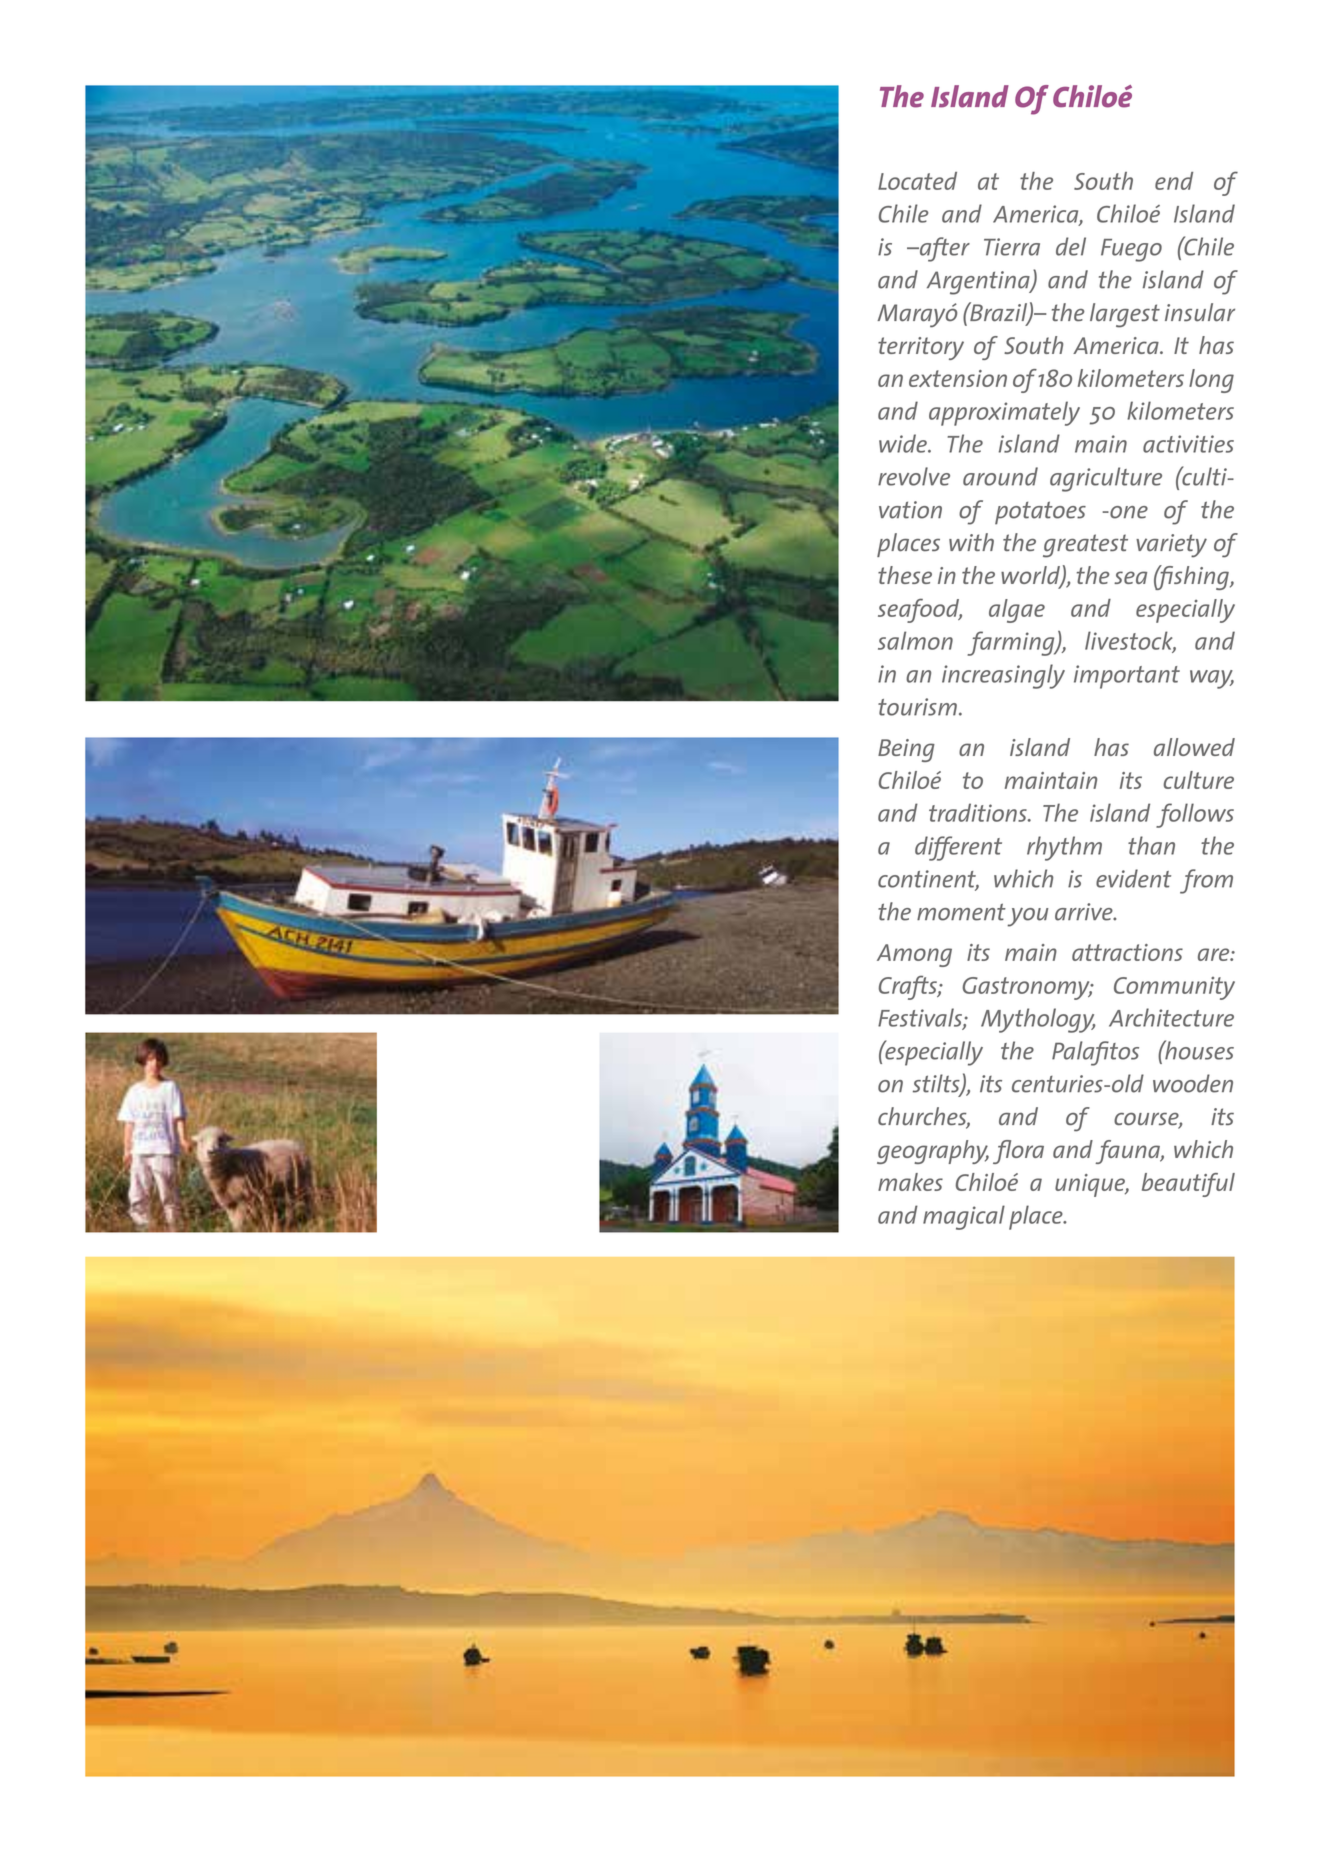 The width and height of the page is (1320, 1863). What do you see at coordinates (1171, 546) in the page?
I see `variety` at bounding box center [1171, 546].
